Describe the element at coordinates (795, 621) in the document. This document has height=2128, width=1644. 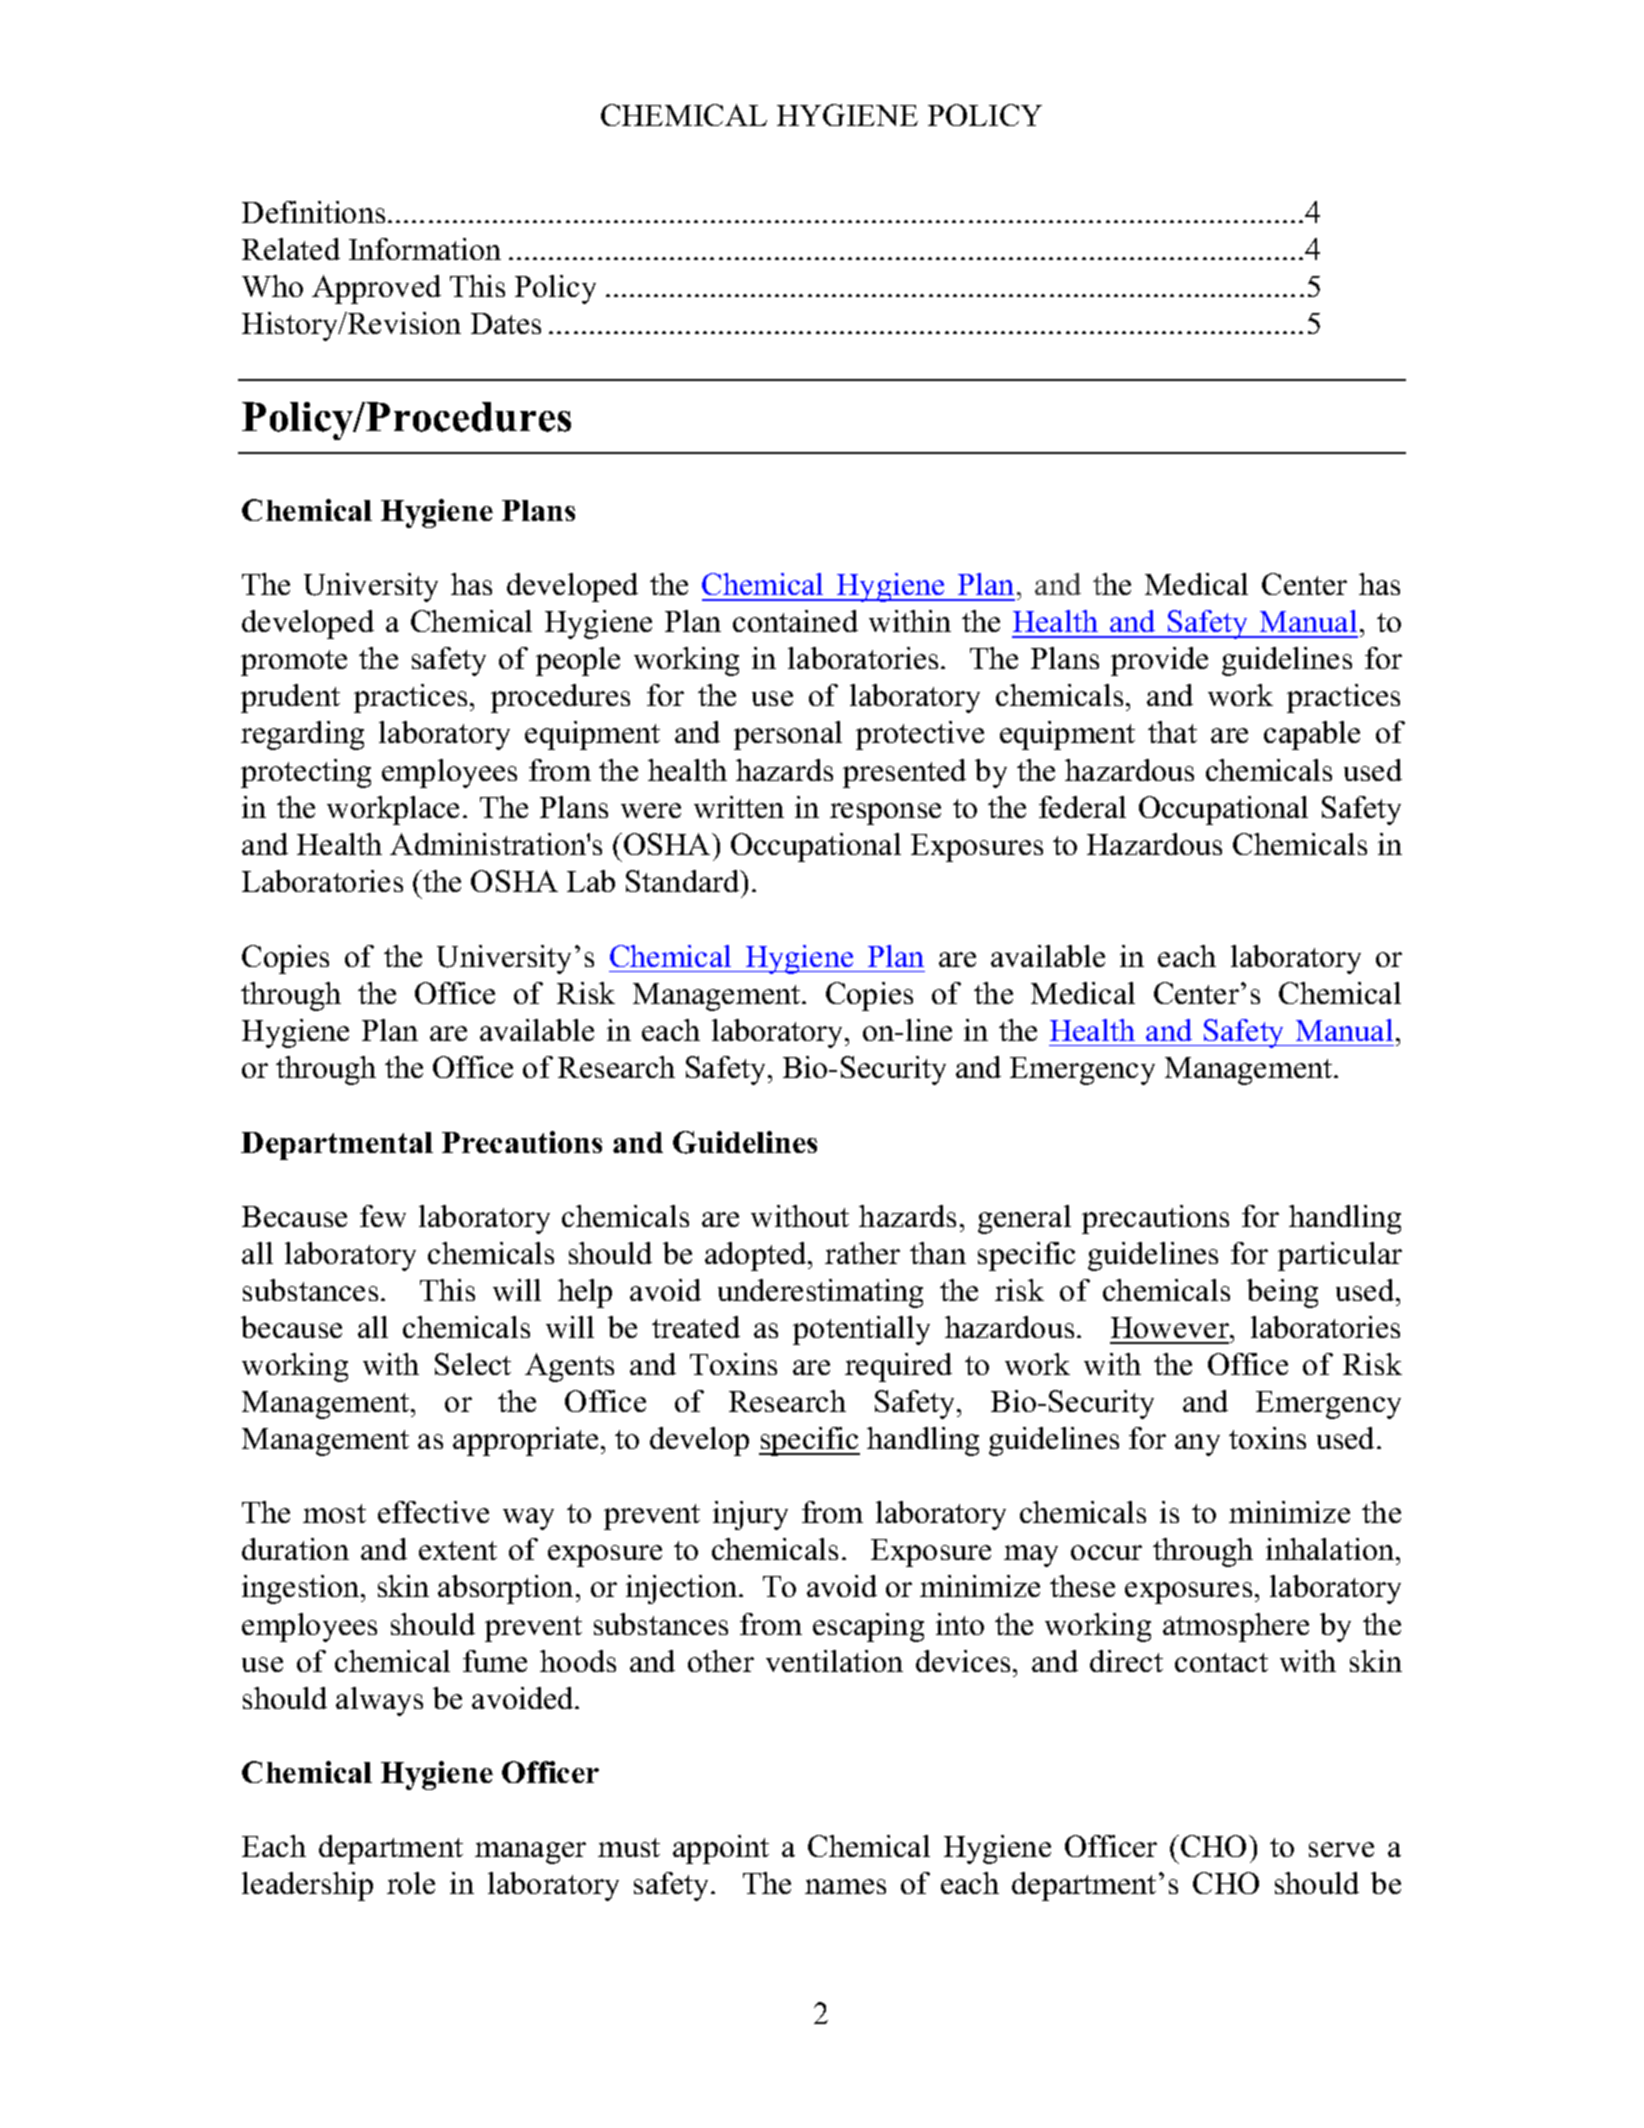
I see `contained` at that location.
